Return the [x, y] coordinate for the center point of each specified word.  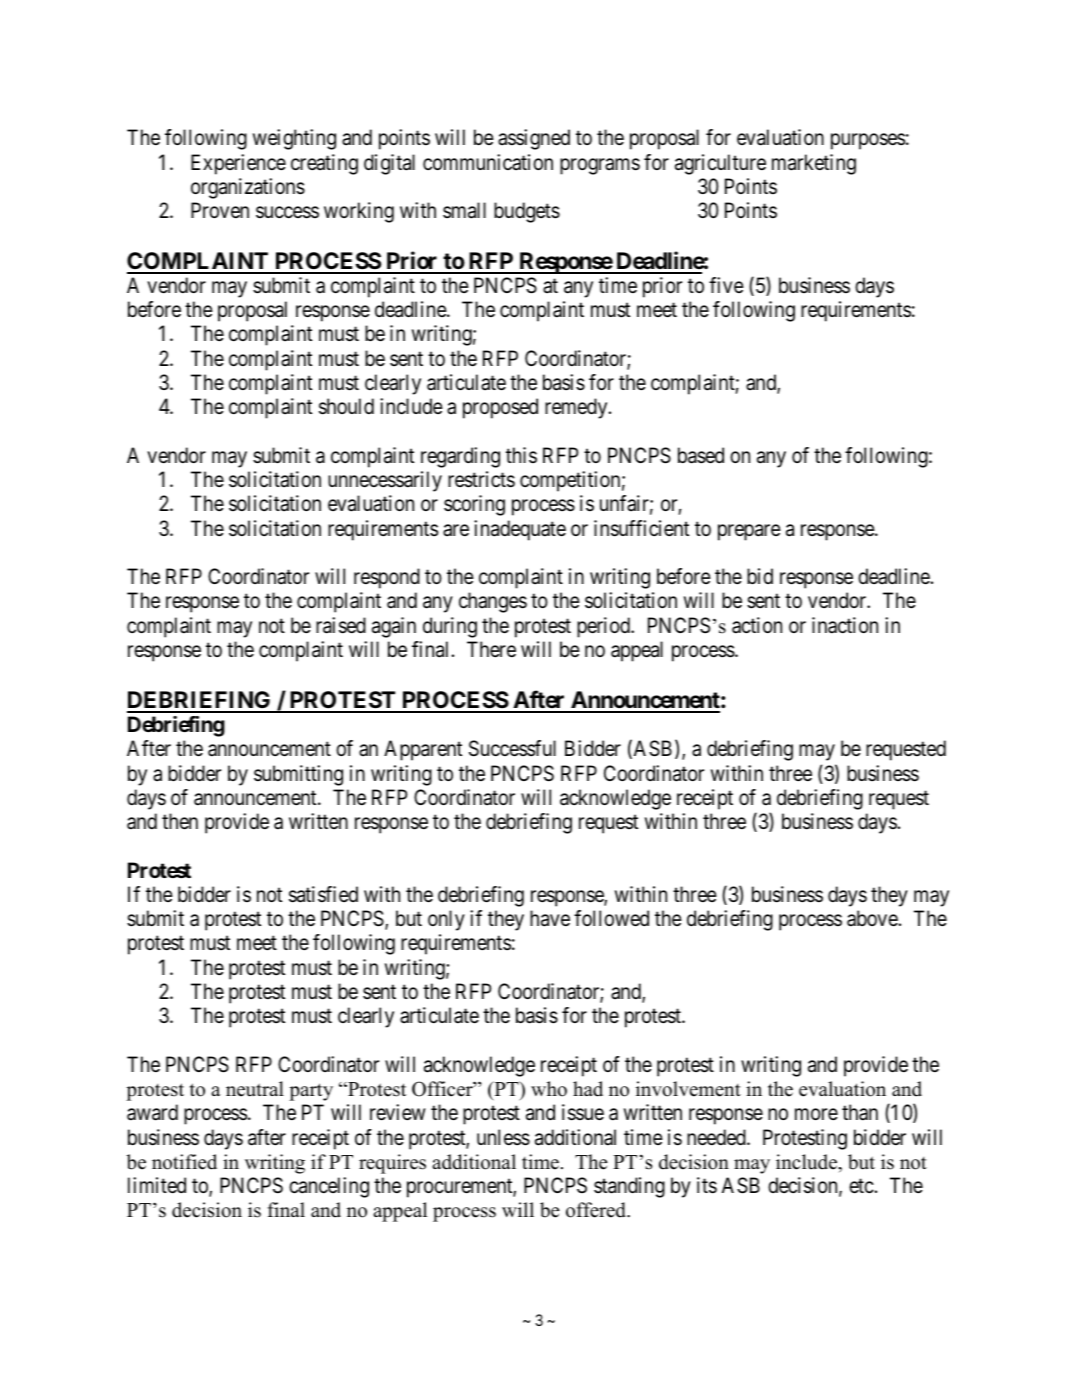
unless [503, 1137]
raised [341, 625]
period [604, 627]
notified [184, 1162]
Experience [238, 164]
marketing [814, 164]
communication [488, 162]
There [491, 649]
